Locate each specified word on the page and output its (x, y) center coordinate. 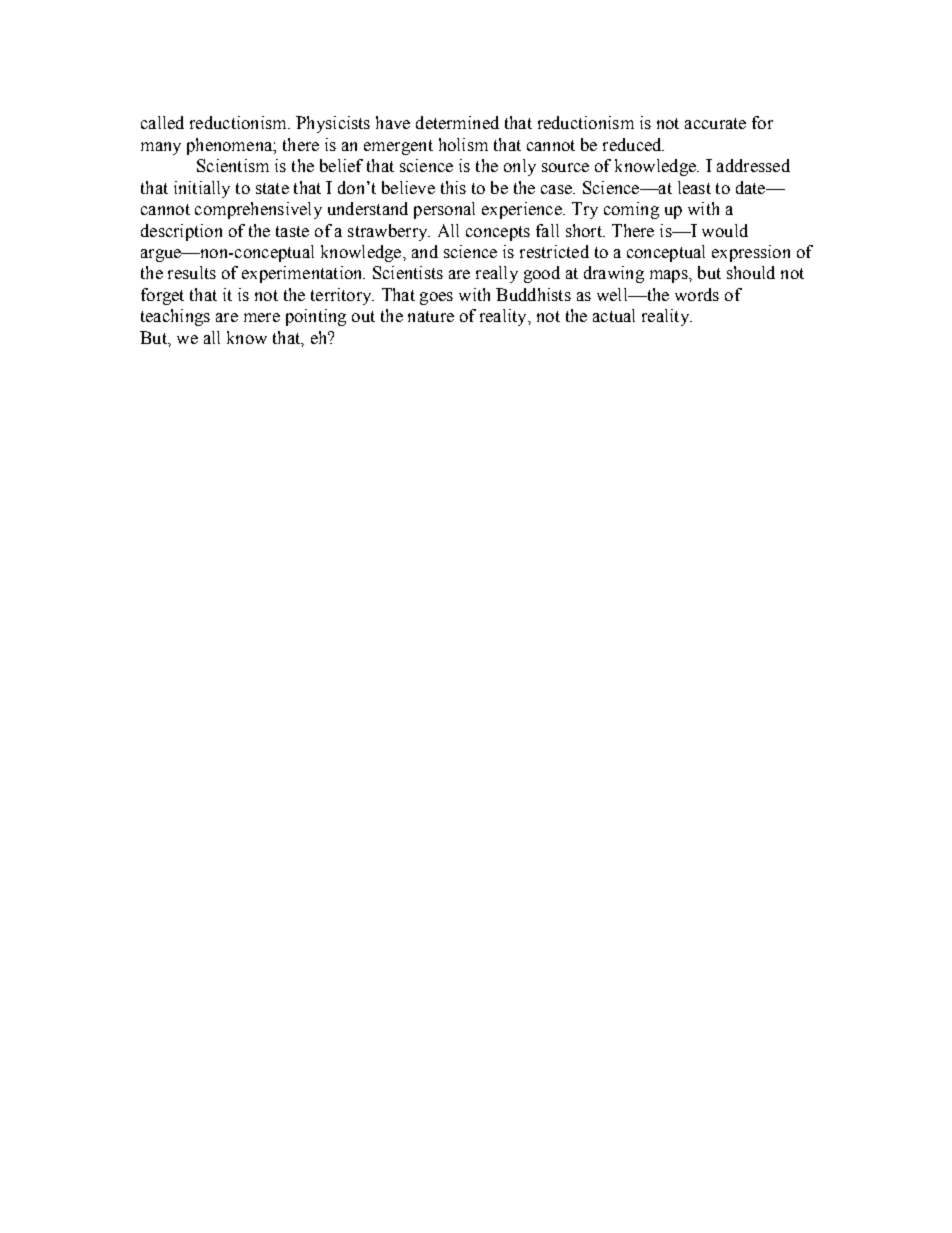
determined (457, 122)
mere (262, 317)
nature (431, 316)
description (181, 232)
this (453, 187)
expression (751, 253)
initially (202, 189)
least (694, 187)
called (162, 122)
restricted (554, 251)
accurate (715, 123)
